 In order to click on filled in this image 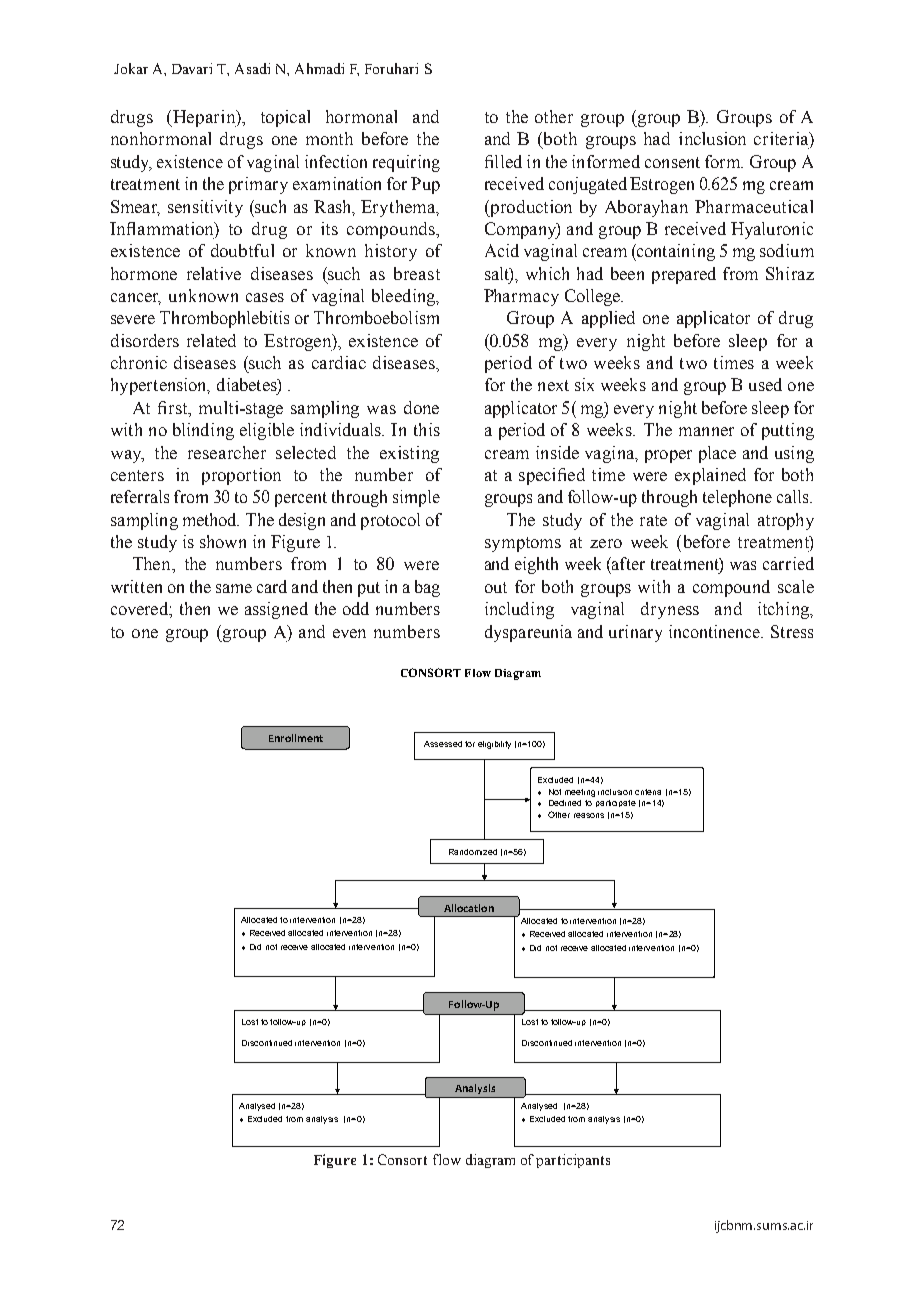, I will do `click(503, 161)`.
